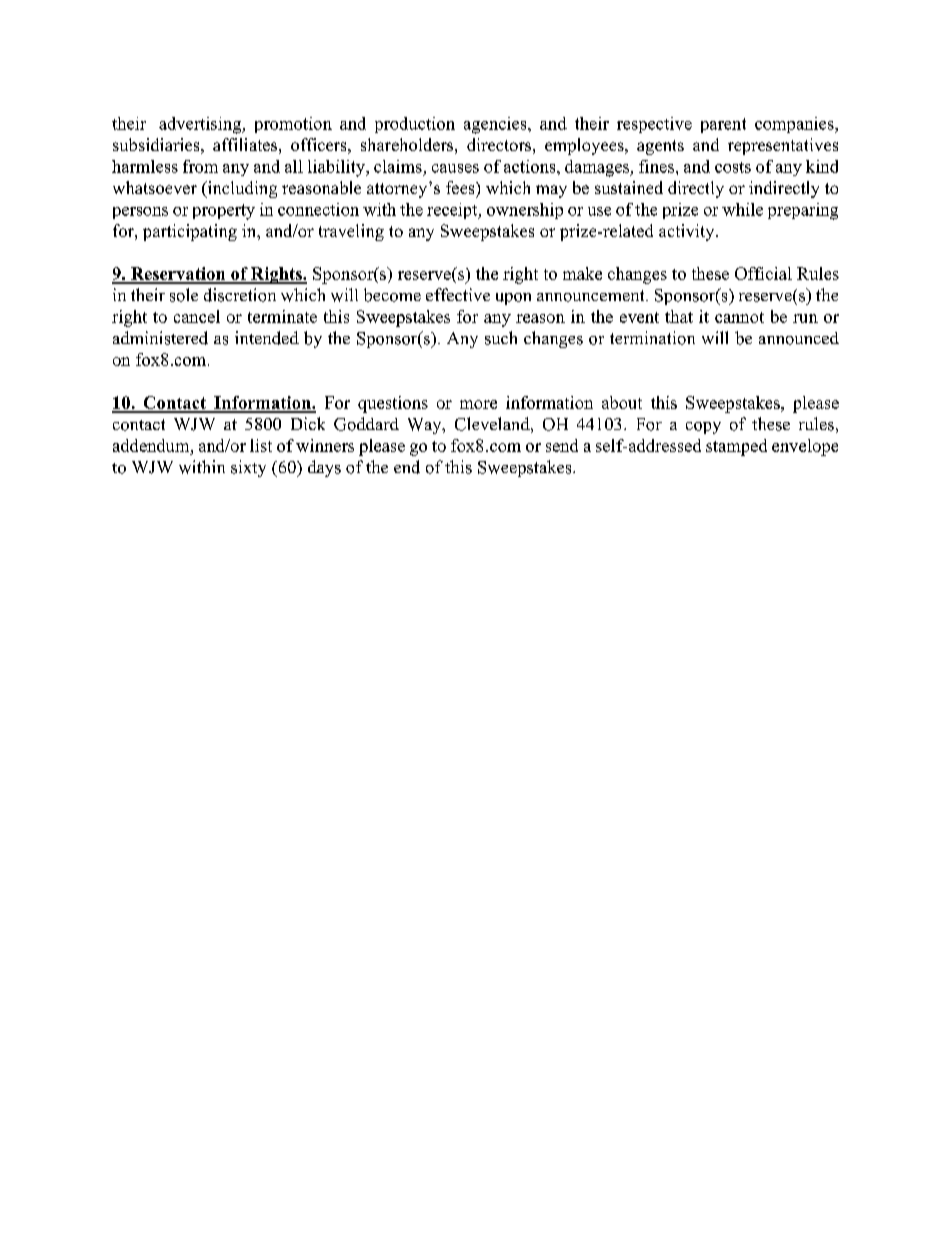 This screenshot has width=952, height=1233. What do you see at coordinates (501, 338) in the screenshot?
I see `such` at bounding box center [501, 338].
